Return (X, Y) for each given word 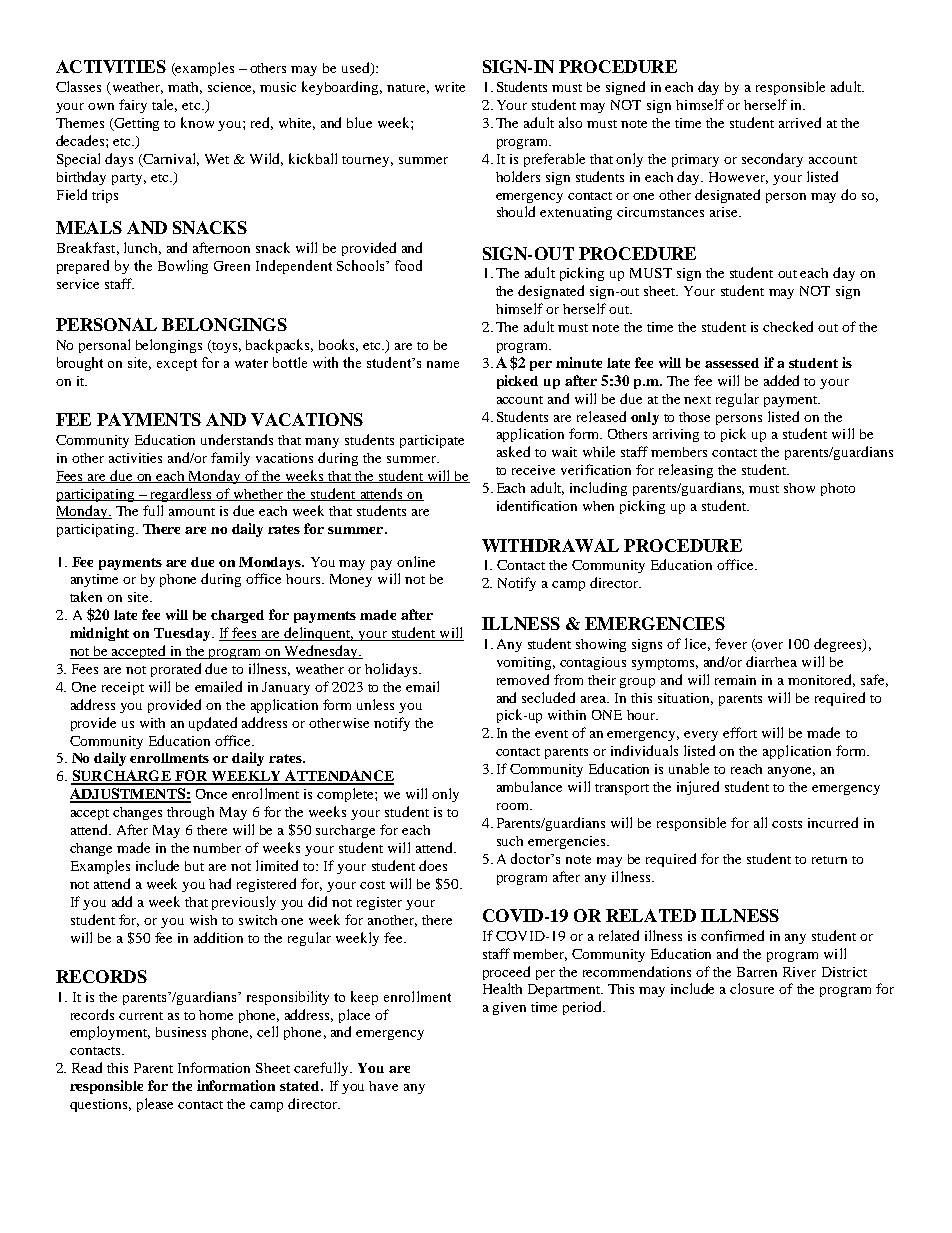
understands (237, 439)
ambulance (529, 786)
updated (213, 724)
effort (740, 732)
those (694, 417)
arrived (800, 122)
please (155, 1105)
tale (164, 105)
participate (432, 441)
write (450, 87)
